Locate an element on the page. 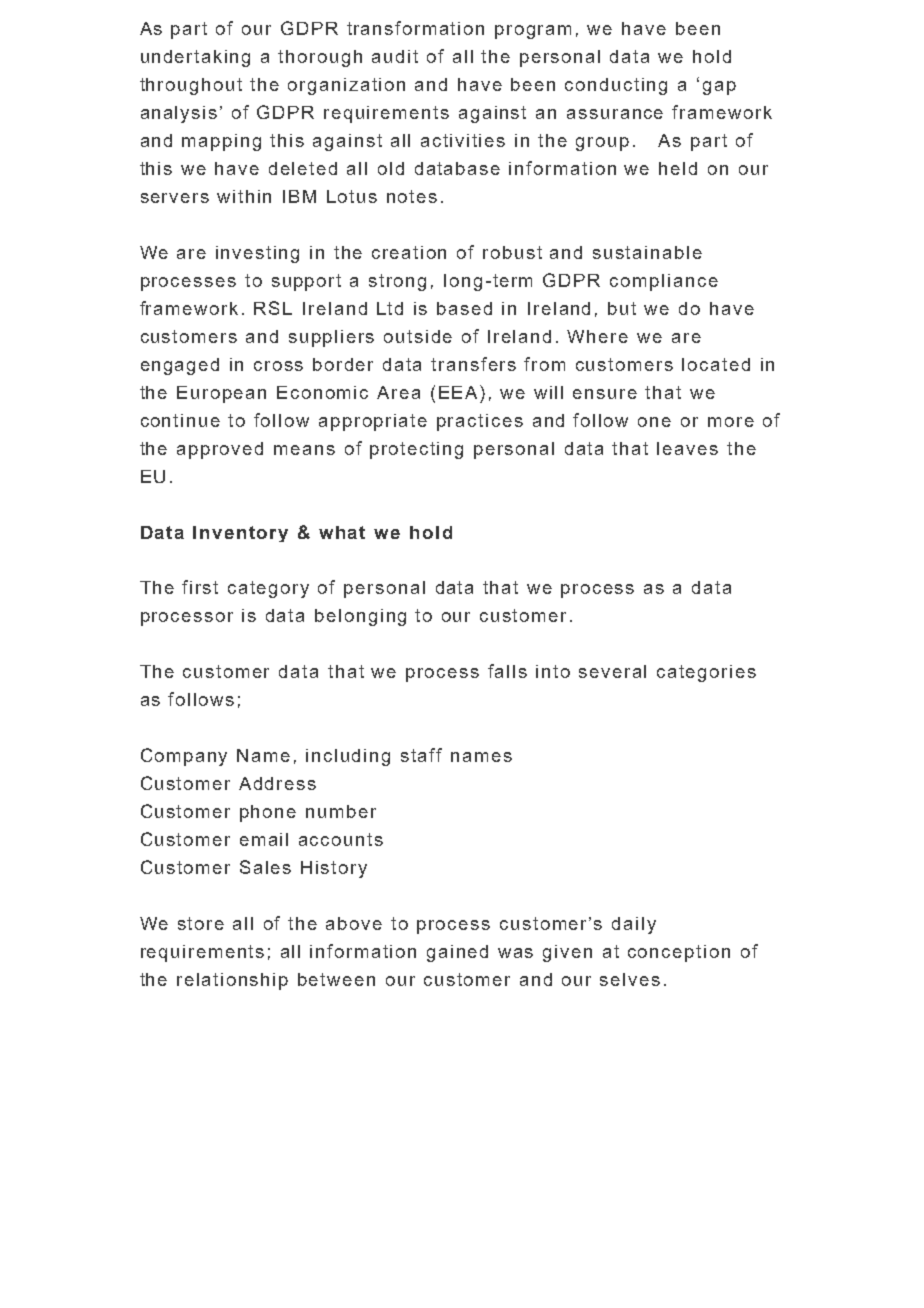 The height and width of the page is (1308, 924). creation is located at coordinates (409, 252).
